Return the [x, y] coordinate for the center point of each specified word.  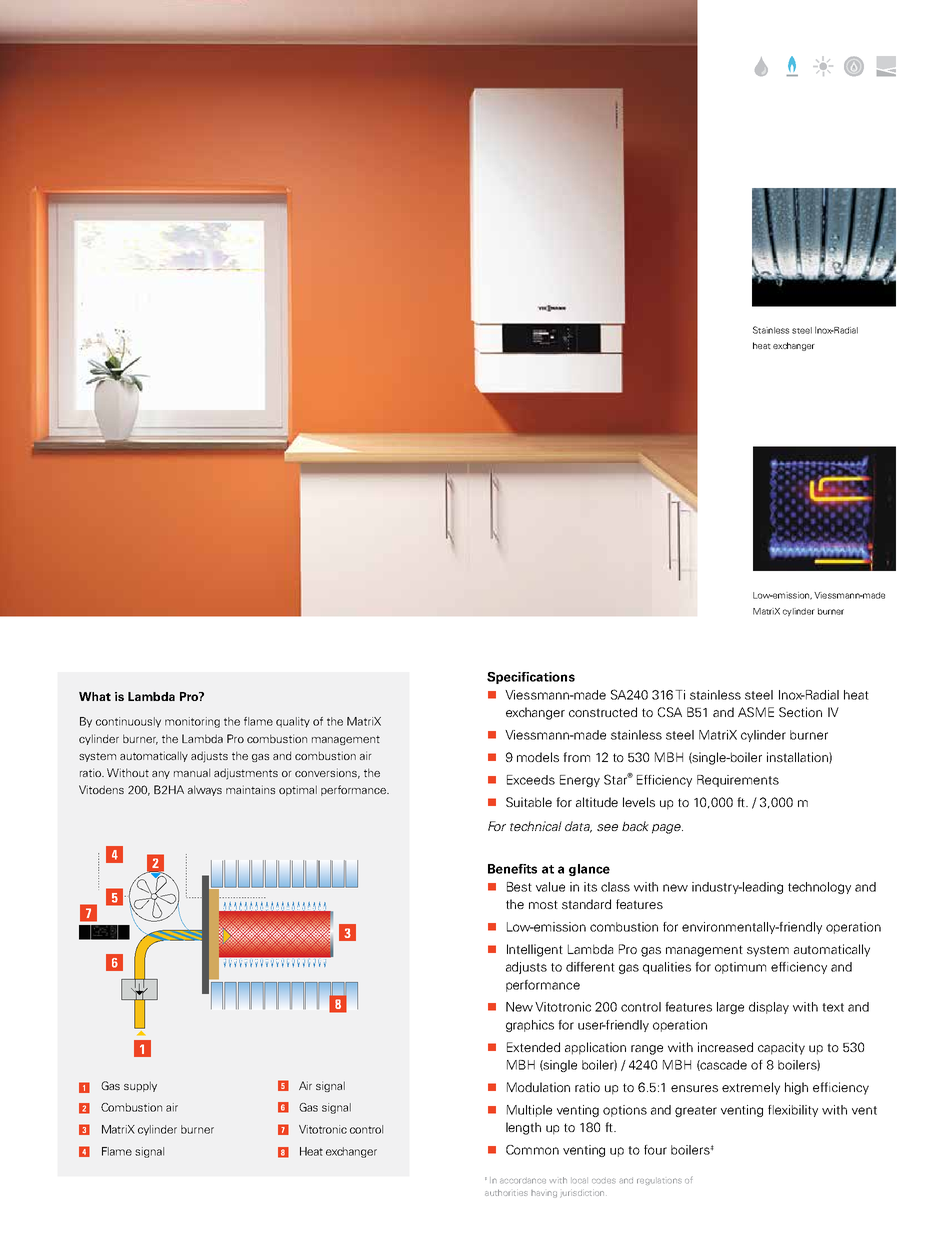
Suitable [529, 802]
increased [725, 1047]
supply [140, 1086]
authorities [506, 1193]
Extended [533, 1047]
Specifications [531, 678]
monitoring [192, 722]
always [205, 790]
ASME [756, 712]
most [543, 904]
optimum [740, 968]
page [667, 829]
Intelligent [535, 950]
